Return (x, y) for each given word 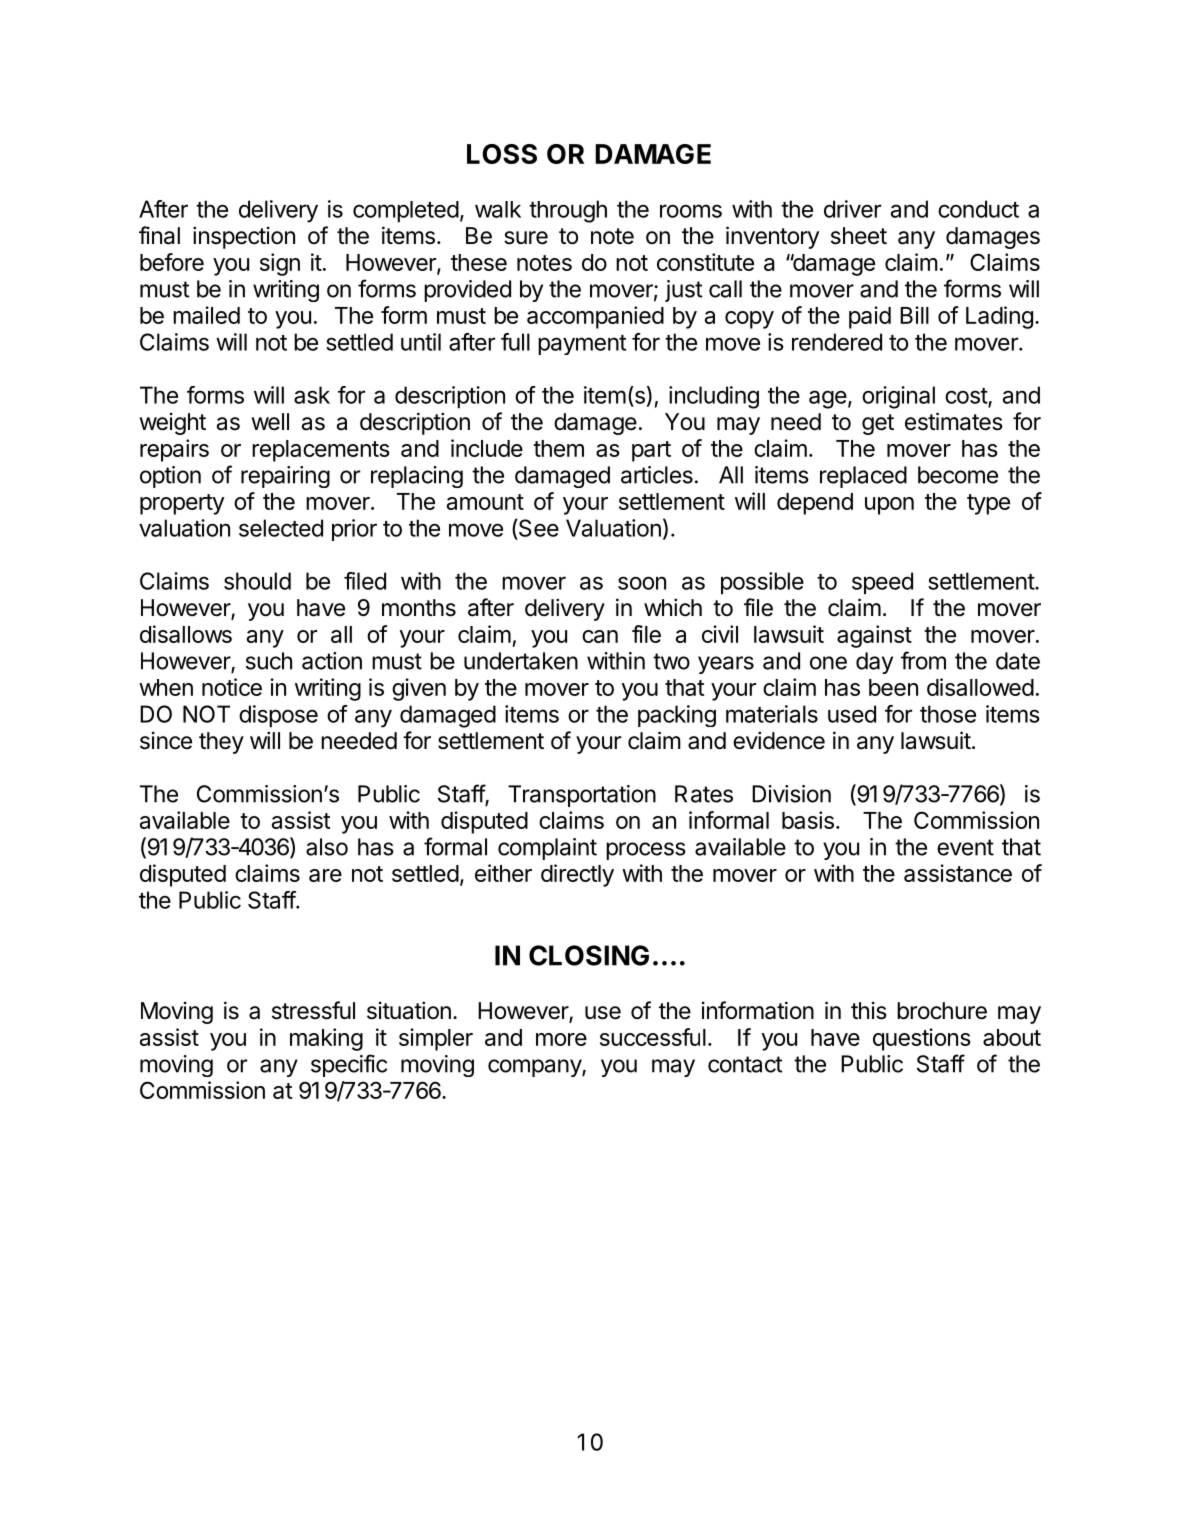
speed (882, 583)
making (326, 1039)
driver (852, 209)
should (257, 581)
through (568, 211)
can (600, 636)
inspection (244, 237)
